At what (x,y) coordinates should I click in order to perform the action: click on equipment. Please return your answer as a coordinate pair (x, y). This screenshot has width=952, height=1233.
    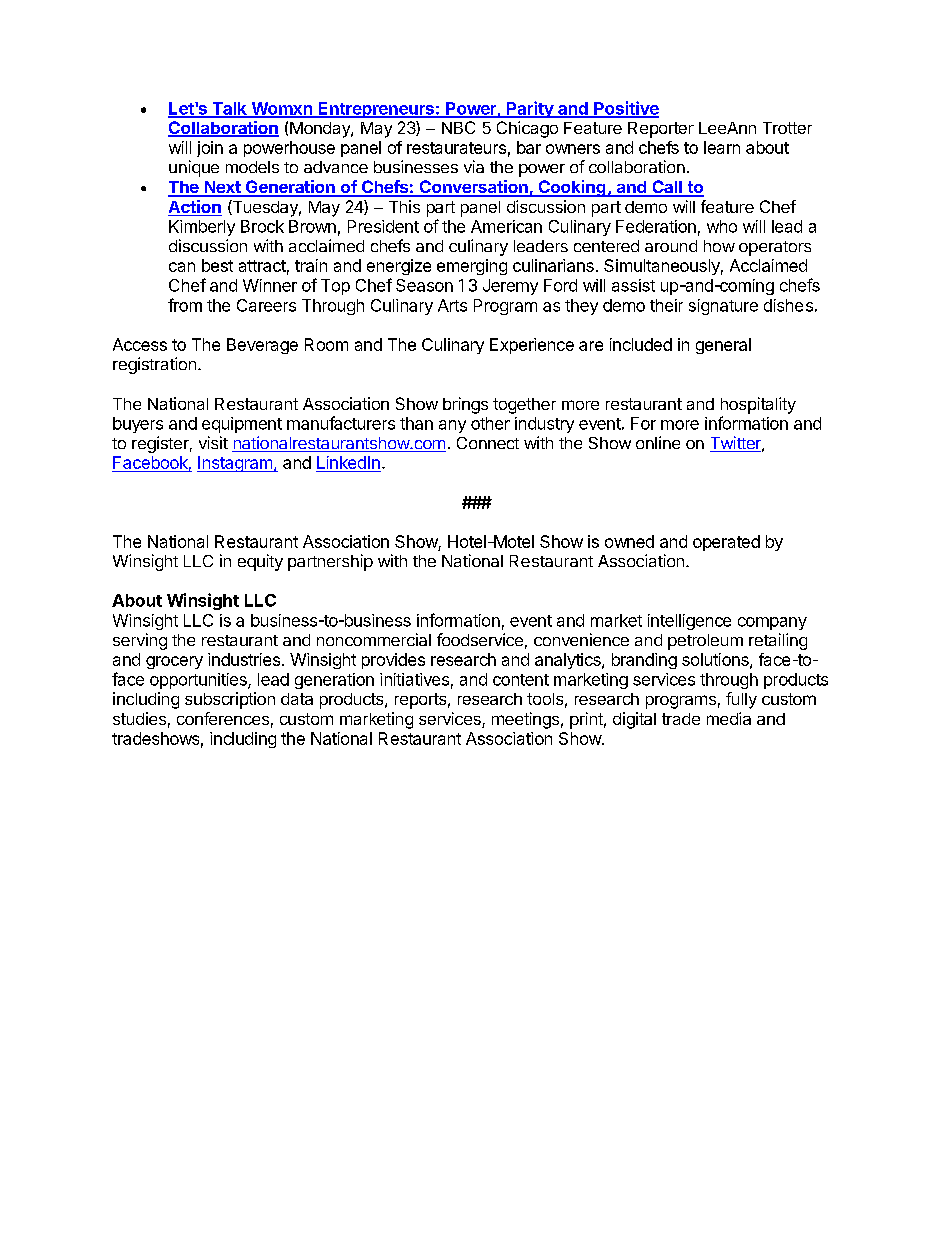
    Looking at the image, I should click on (242, 425).
